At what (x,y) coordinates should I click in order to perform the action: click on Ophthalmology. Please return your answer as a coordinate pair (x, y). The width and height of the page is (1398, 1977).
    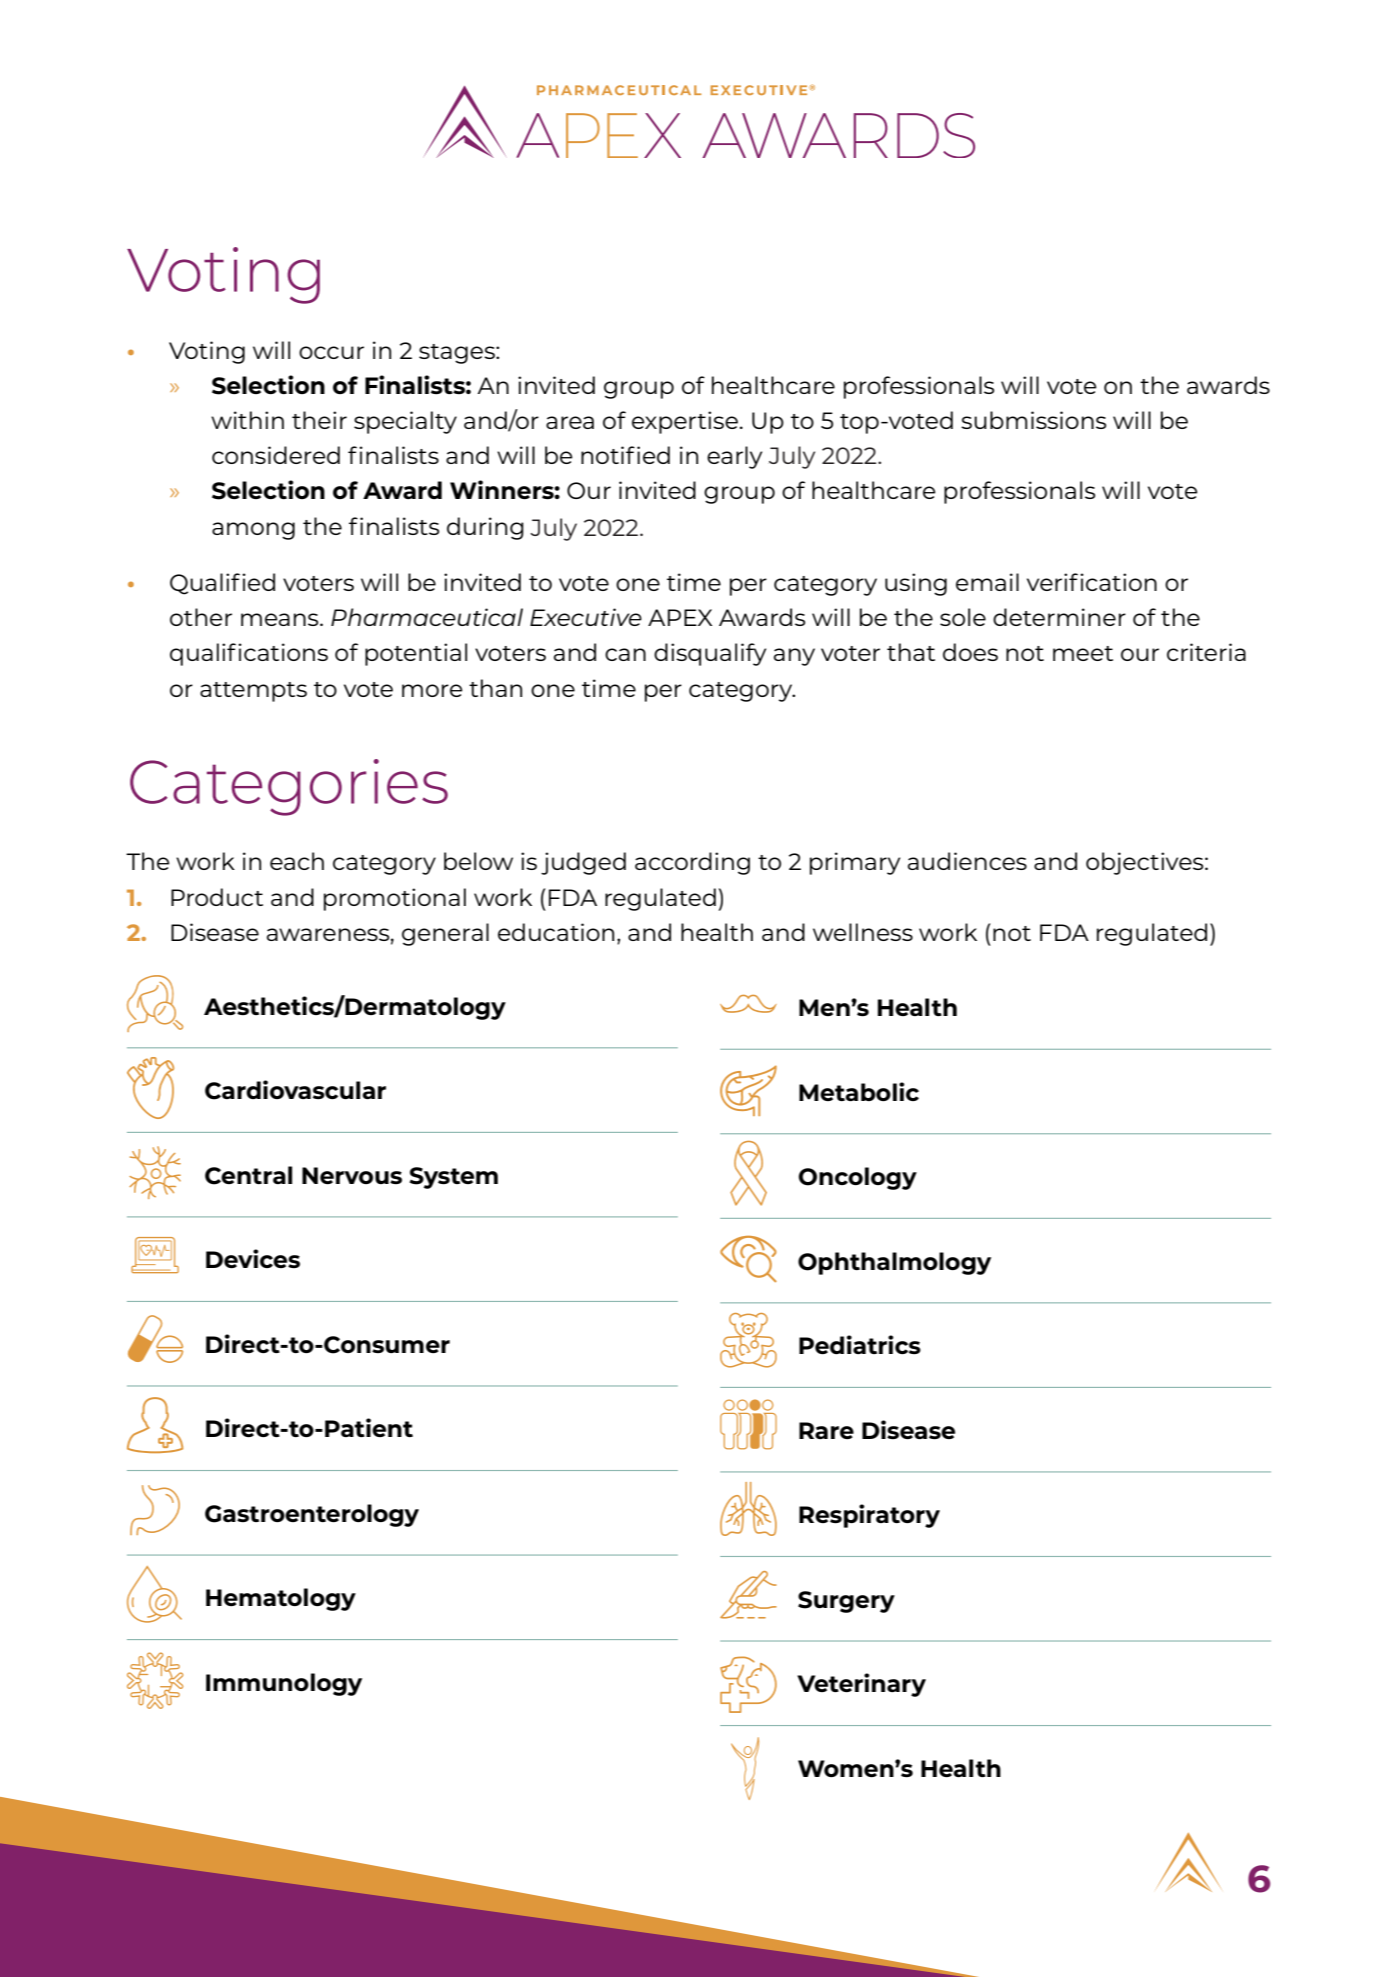
    Looking at the image, I should click on (894, 1263).
